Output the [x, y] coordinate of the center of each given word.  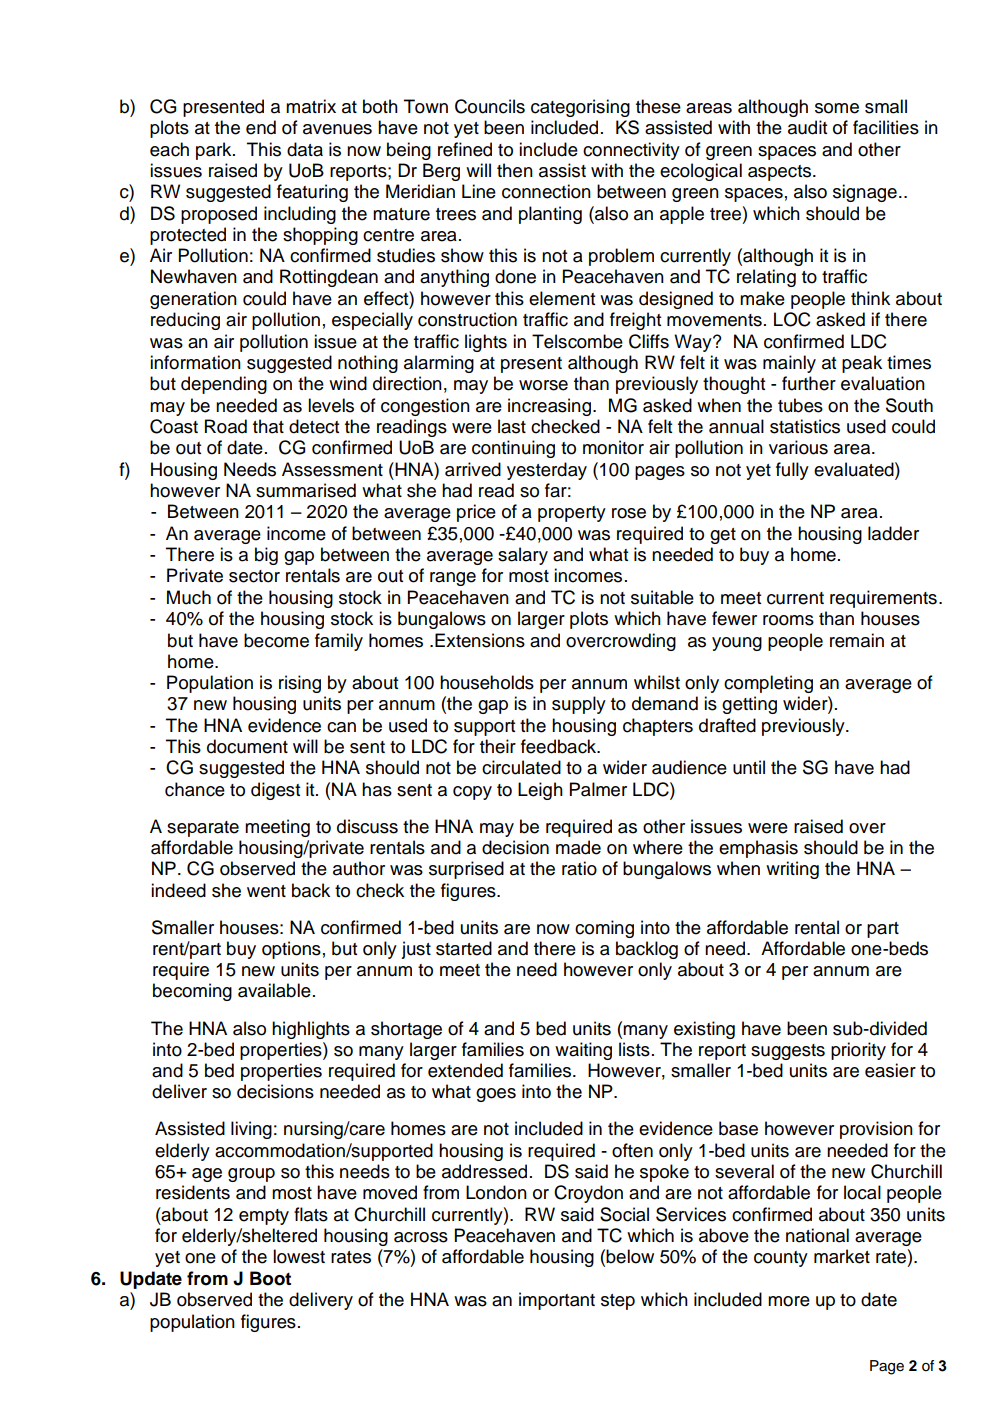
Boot [270, 1278]
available [274, 990]
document [247, 746]
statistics [805, 426]
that [268, 426]
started [464, 948]
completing [768, 684]
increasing [549, 407]
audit [807, 127]
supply [579, 705]
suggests [788, 1052]
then [515, 170]
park [215, 151]
